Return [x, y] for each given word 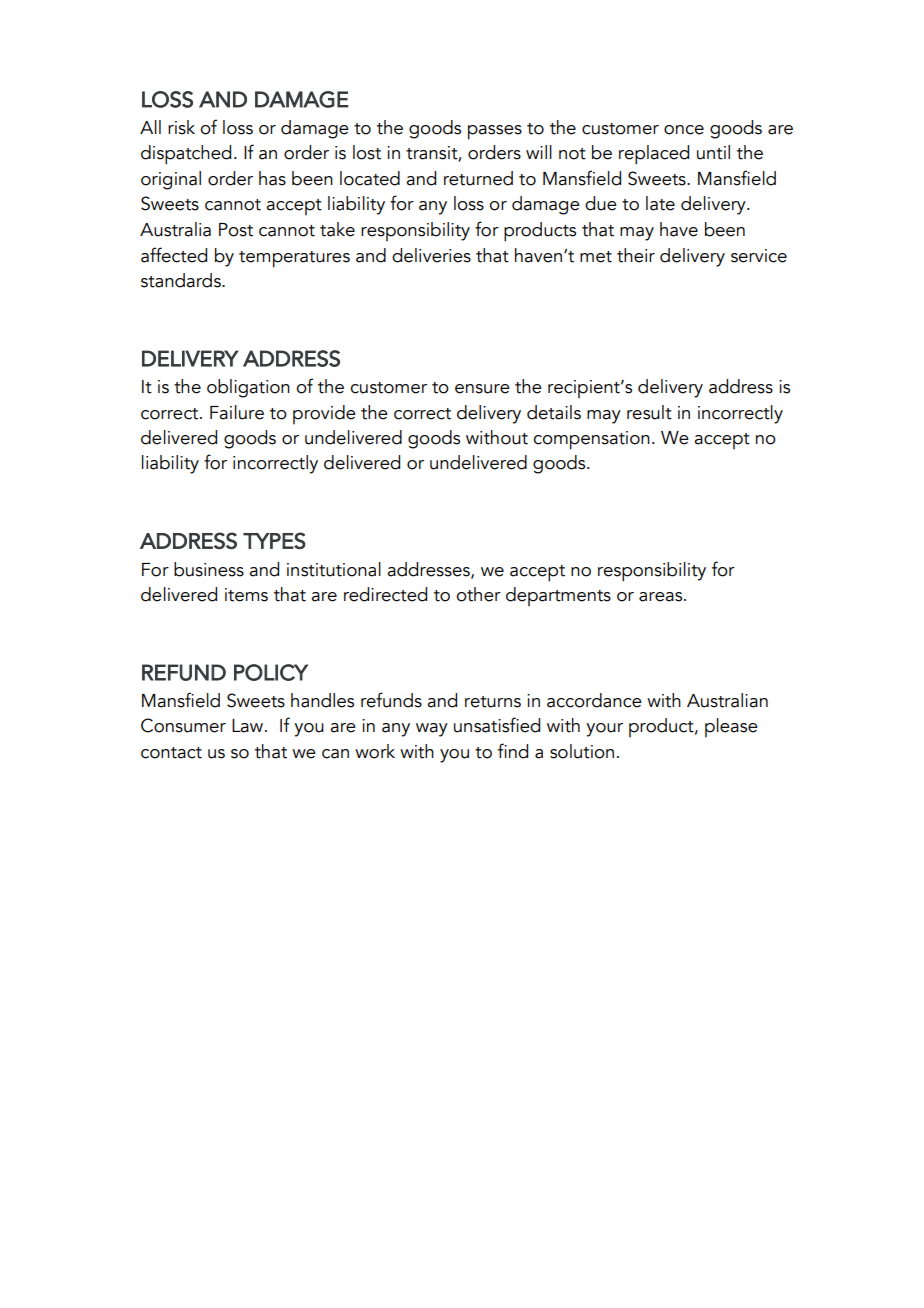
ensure [482, 389]
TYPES [274, 540]
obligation [248, 388]
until [713, 152]
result [649, 412]
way [432, 730]
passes [495, 132]
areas [662, 597]
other [478, 594]
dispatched [186, 155]
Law [249, 726]
